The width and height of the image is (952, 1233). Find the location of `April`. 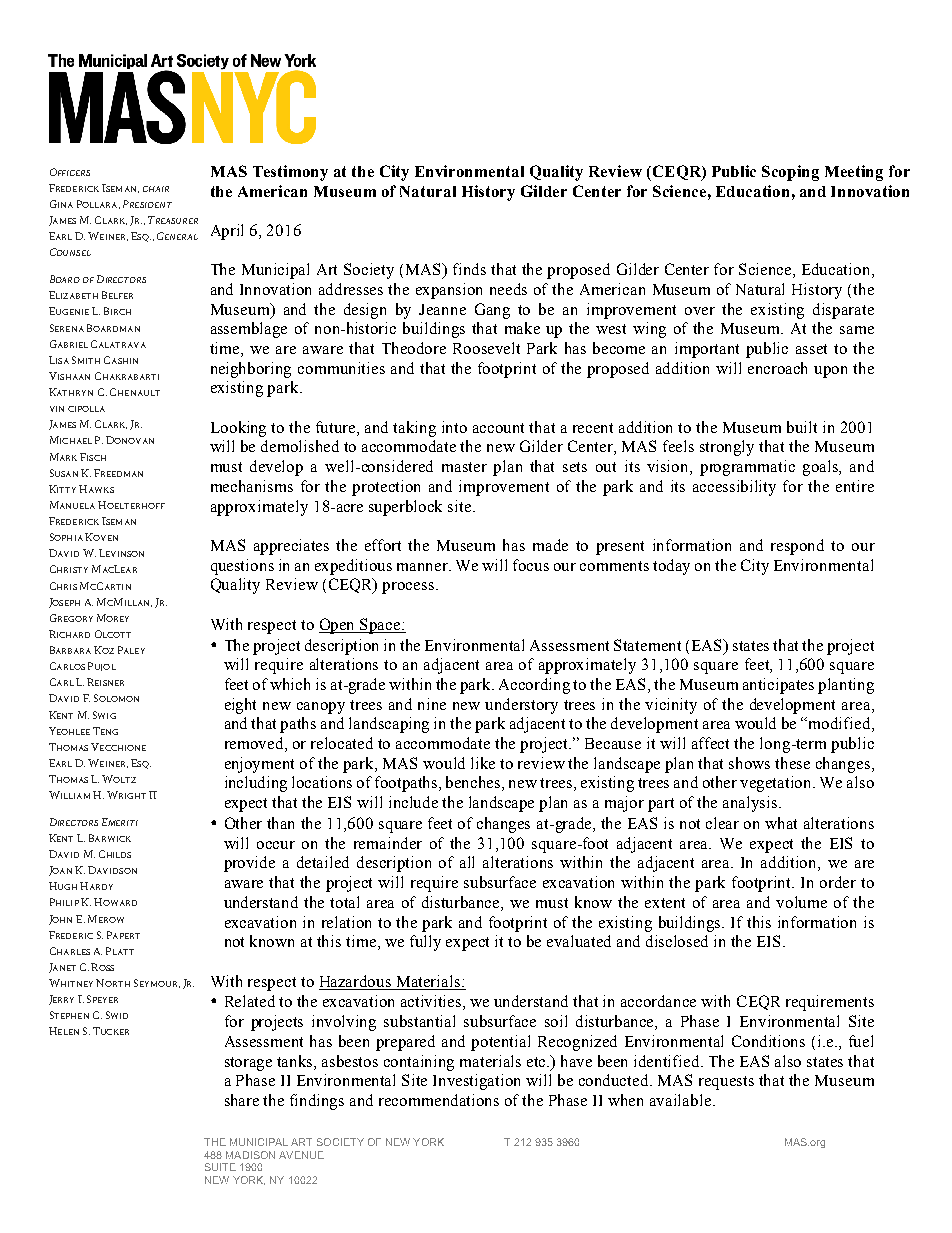

April is located at coordinates (227, 232).
